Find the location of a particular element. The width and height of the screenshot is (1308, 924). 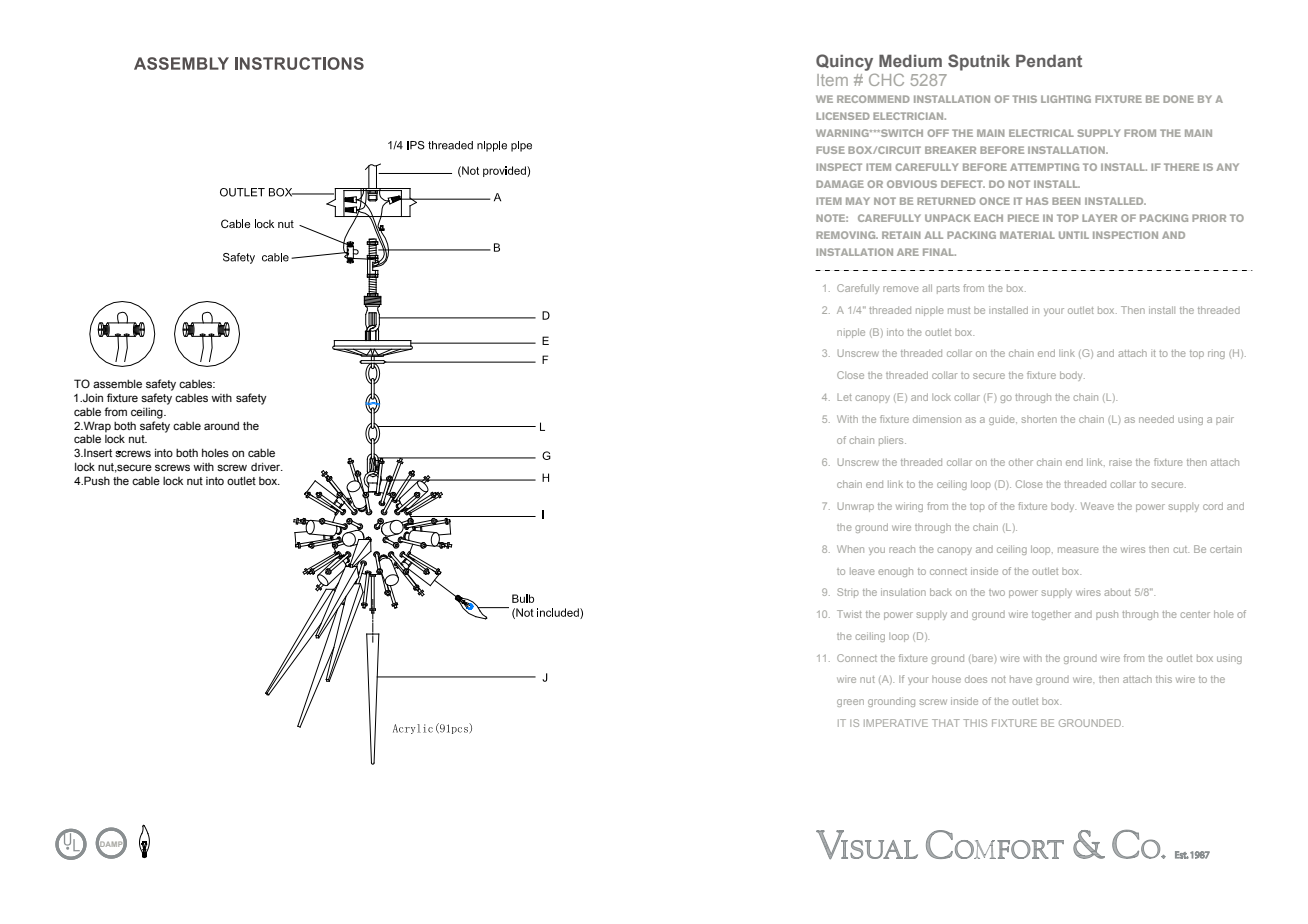

Quincy is located at coordinates (844, 62).
